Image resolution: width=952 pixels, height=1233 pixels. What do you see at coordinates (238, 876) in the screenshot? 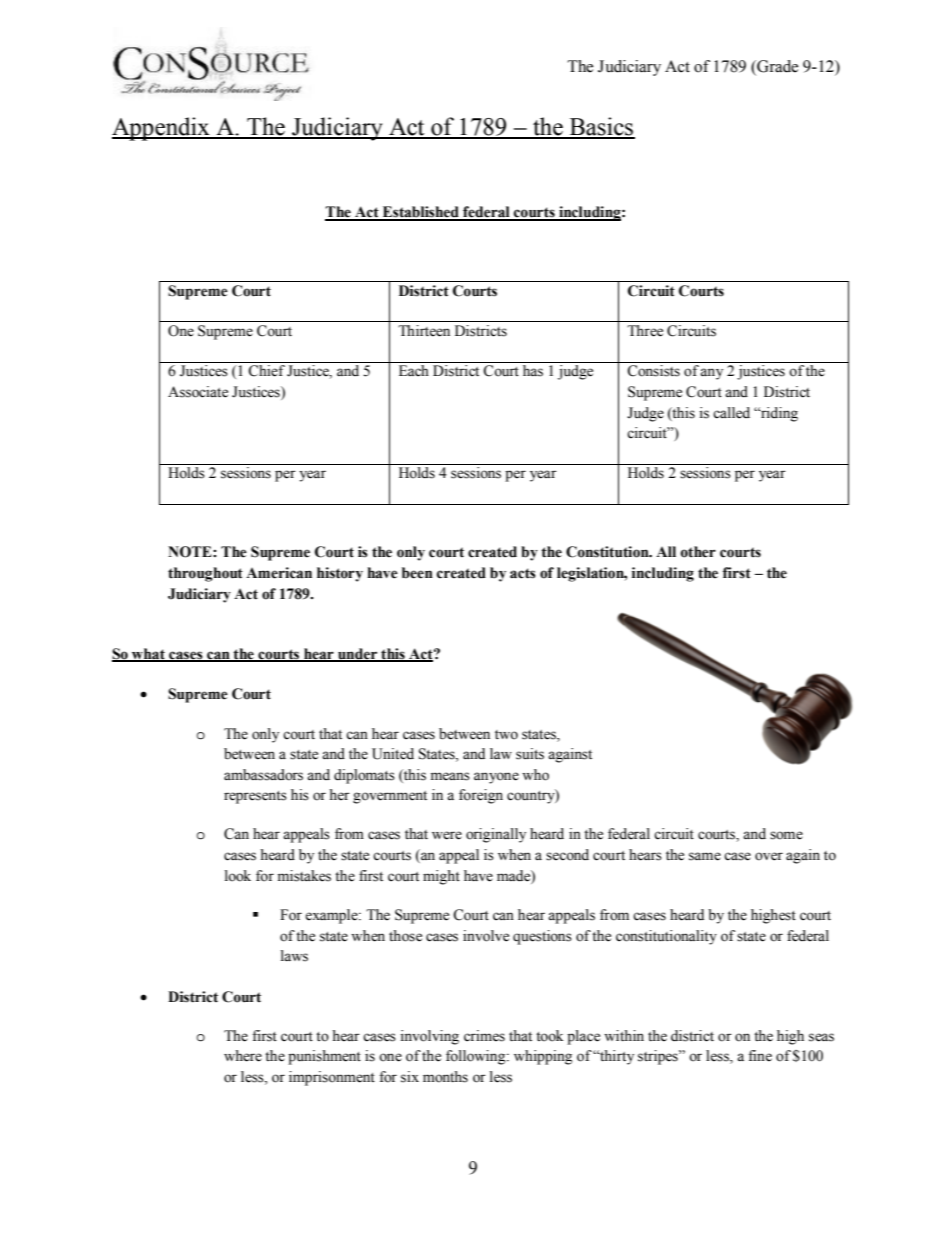
I see `look` at bounding box center [238, 876].
